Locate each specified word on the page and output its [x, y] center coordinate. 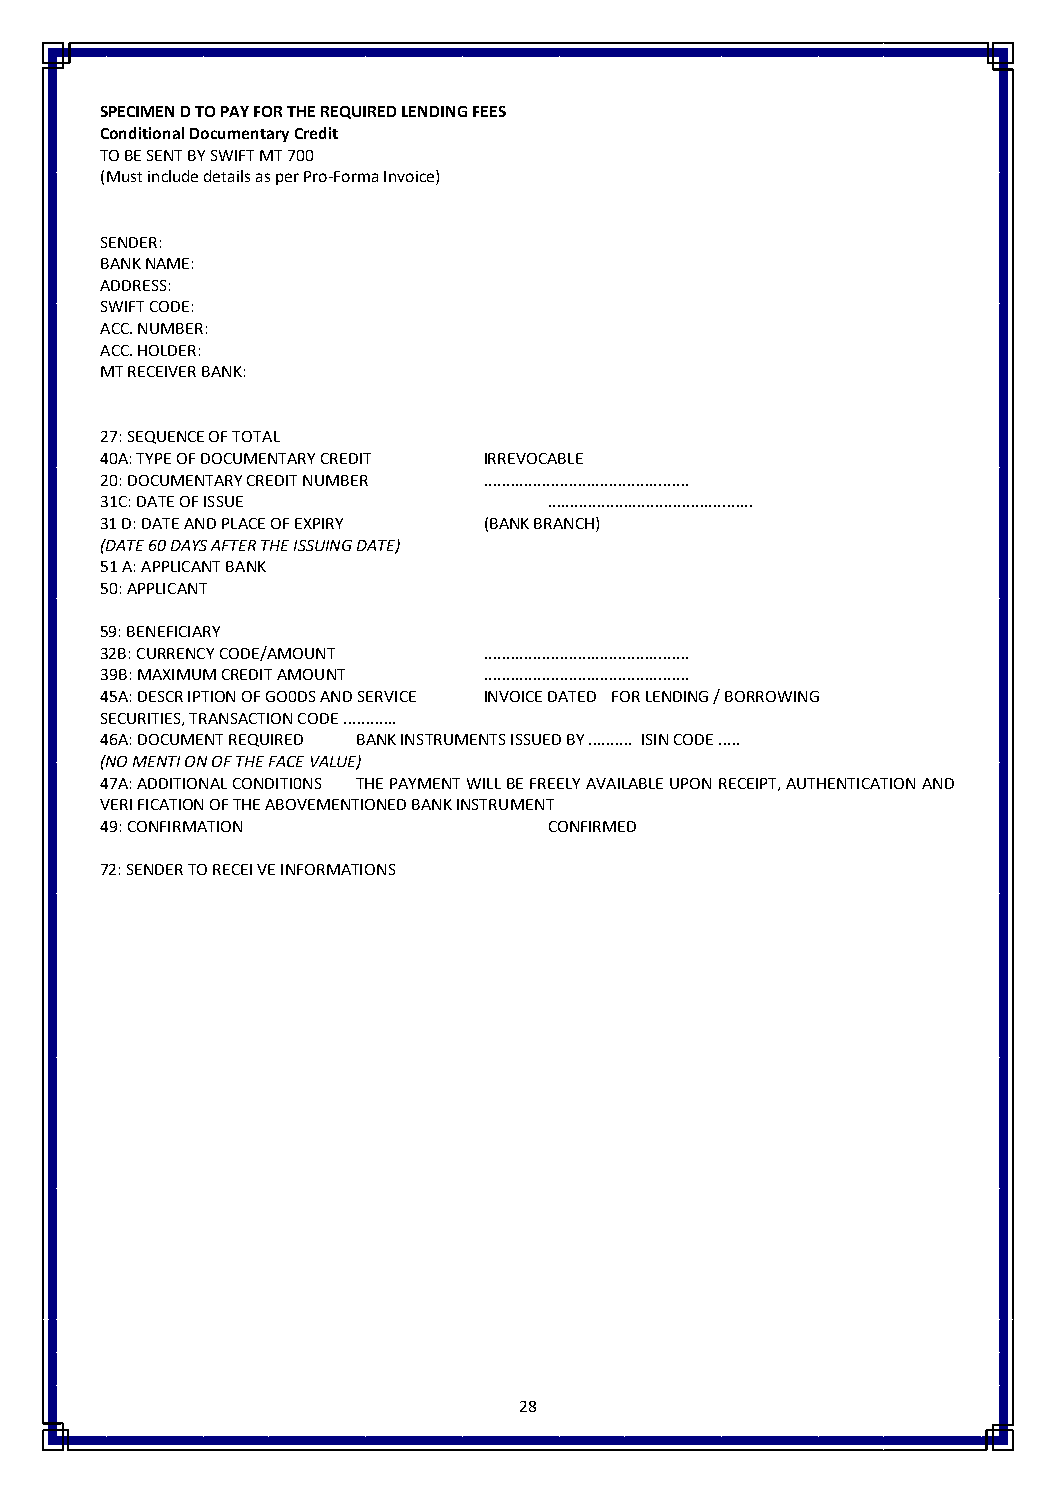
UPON [690, 783]
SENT [164, 155]
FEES [489, 111]
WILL [484, 783]
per [287, 179]
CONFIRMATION [185, 826]
